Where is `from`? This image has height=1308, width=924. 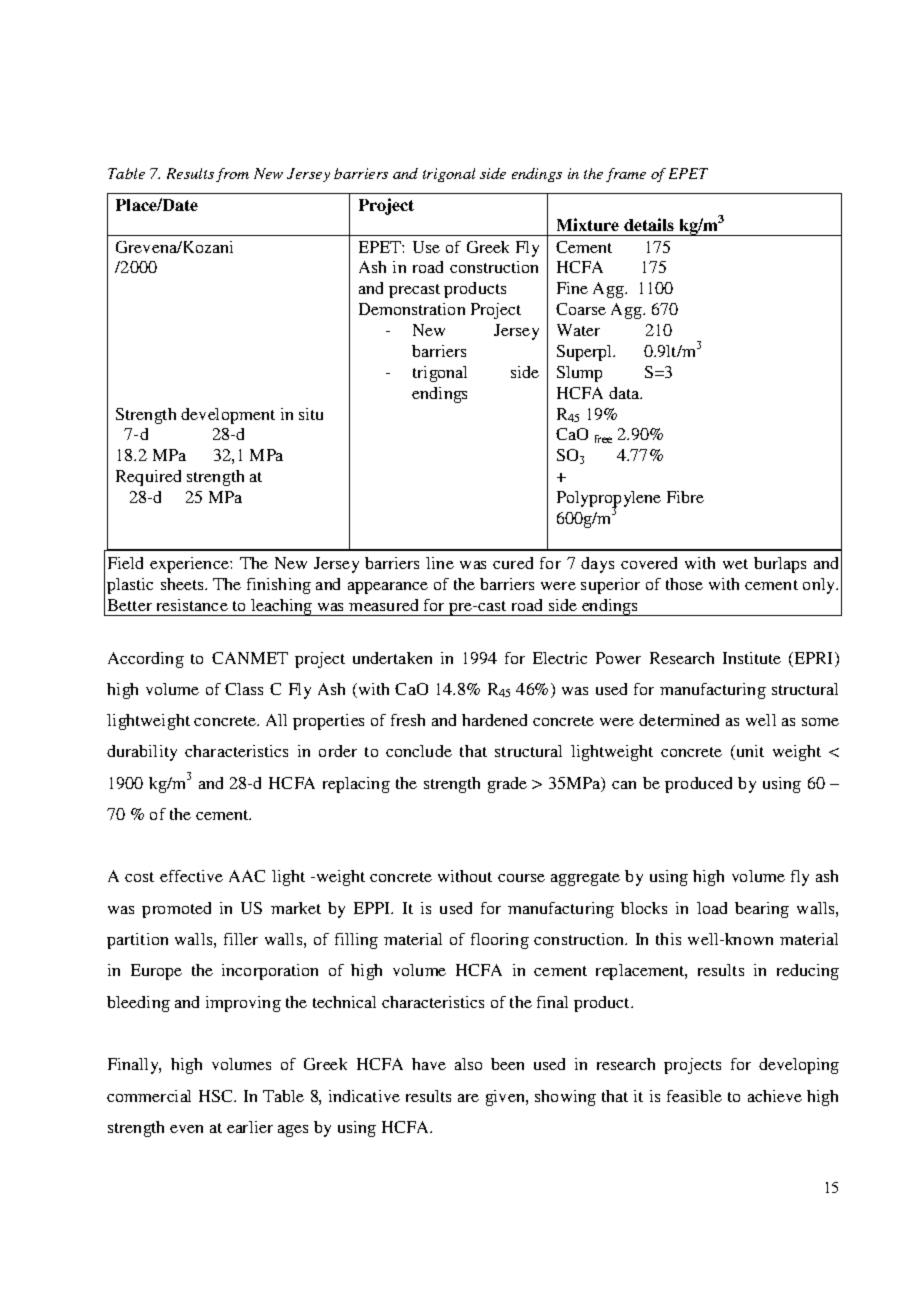 from is located at coordinates (232, 175).
